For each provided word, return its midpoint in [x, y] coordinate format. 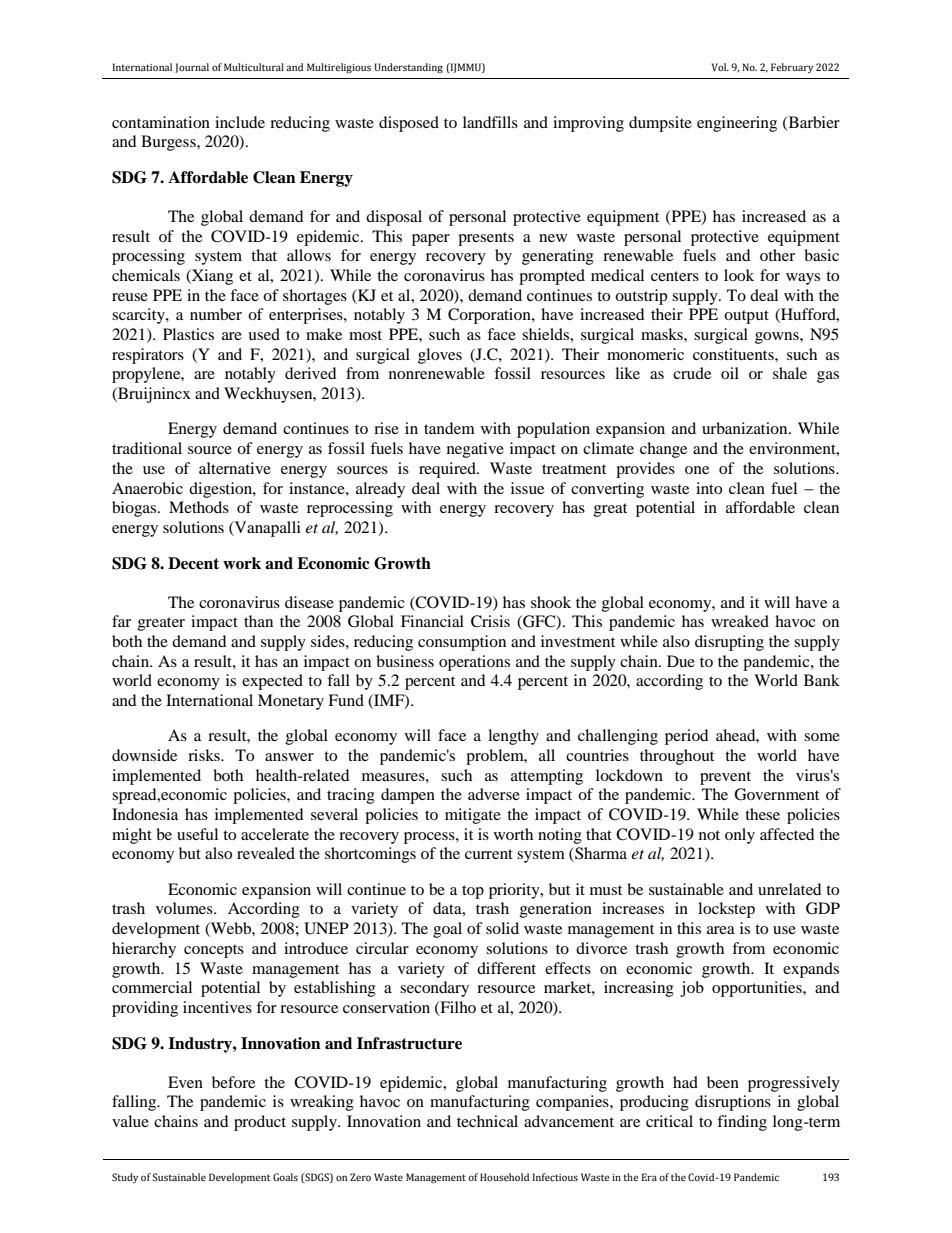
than [258, 621]
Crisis [490, 621]
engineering [737, 124]
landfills [490, 122]
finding [742, 1123]
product [260, 1123]
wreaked [740, 621]
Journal [192, 68]
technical [487, 1121]
